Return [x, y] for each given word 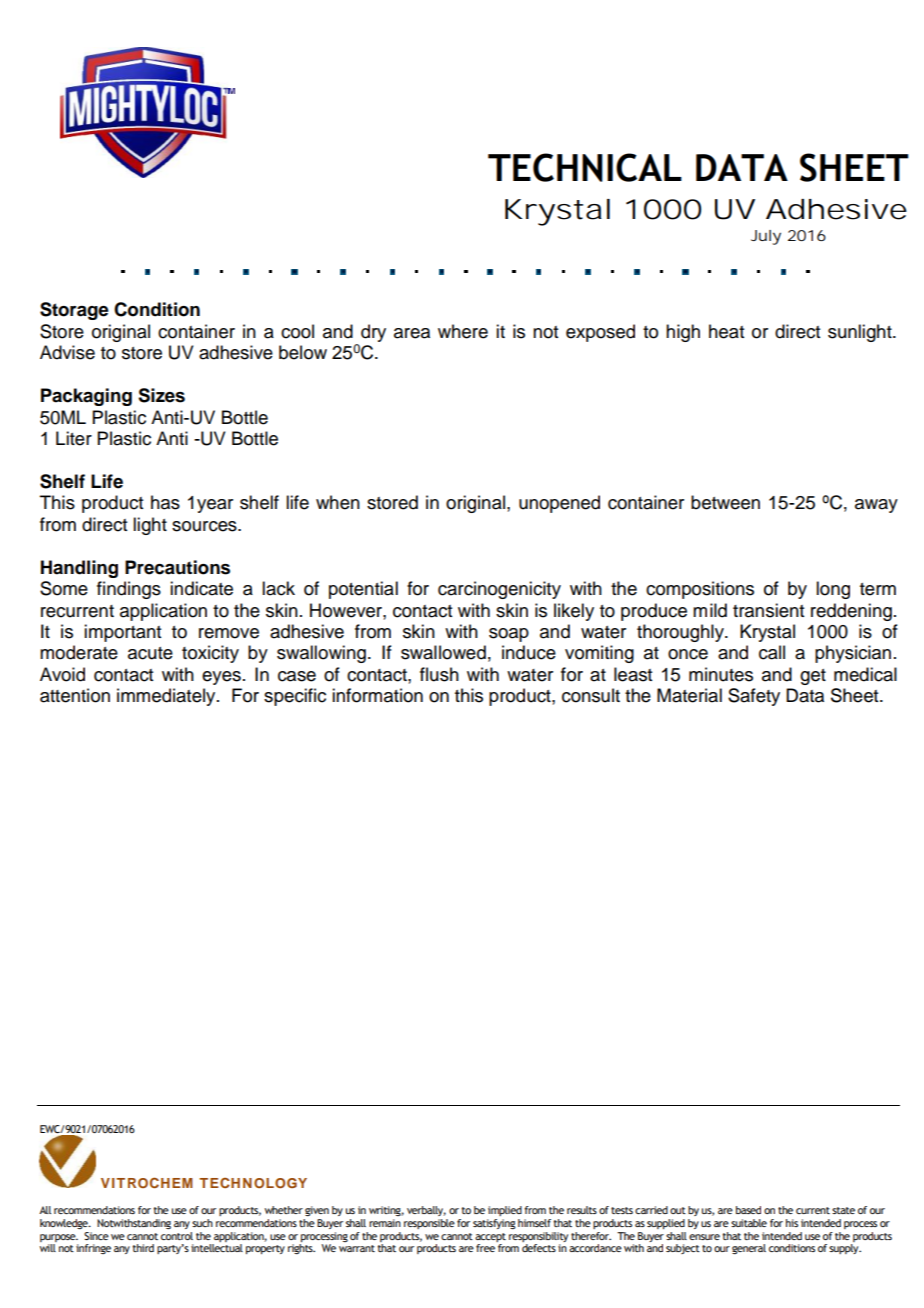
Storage [74, 311]
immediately [167, 697]
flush [439, 674]
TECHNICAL [585, 167]
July [766, 237]
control [177, 1234]
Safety [754, 697]
